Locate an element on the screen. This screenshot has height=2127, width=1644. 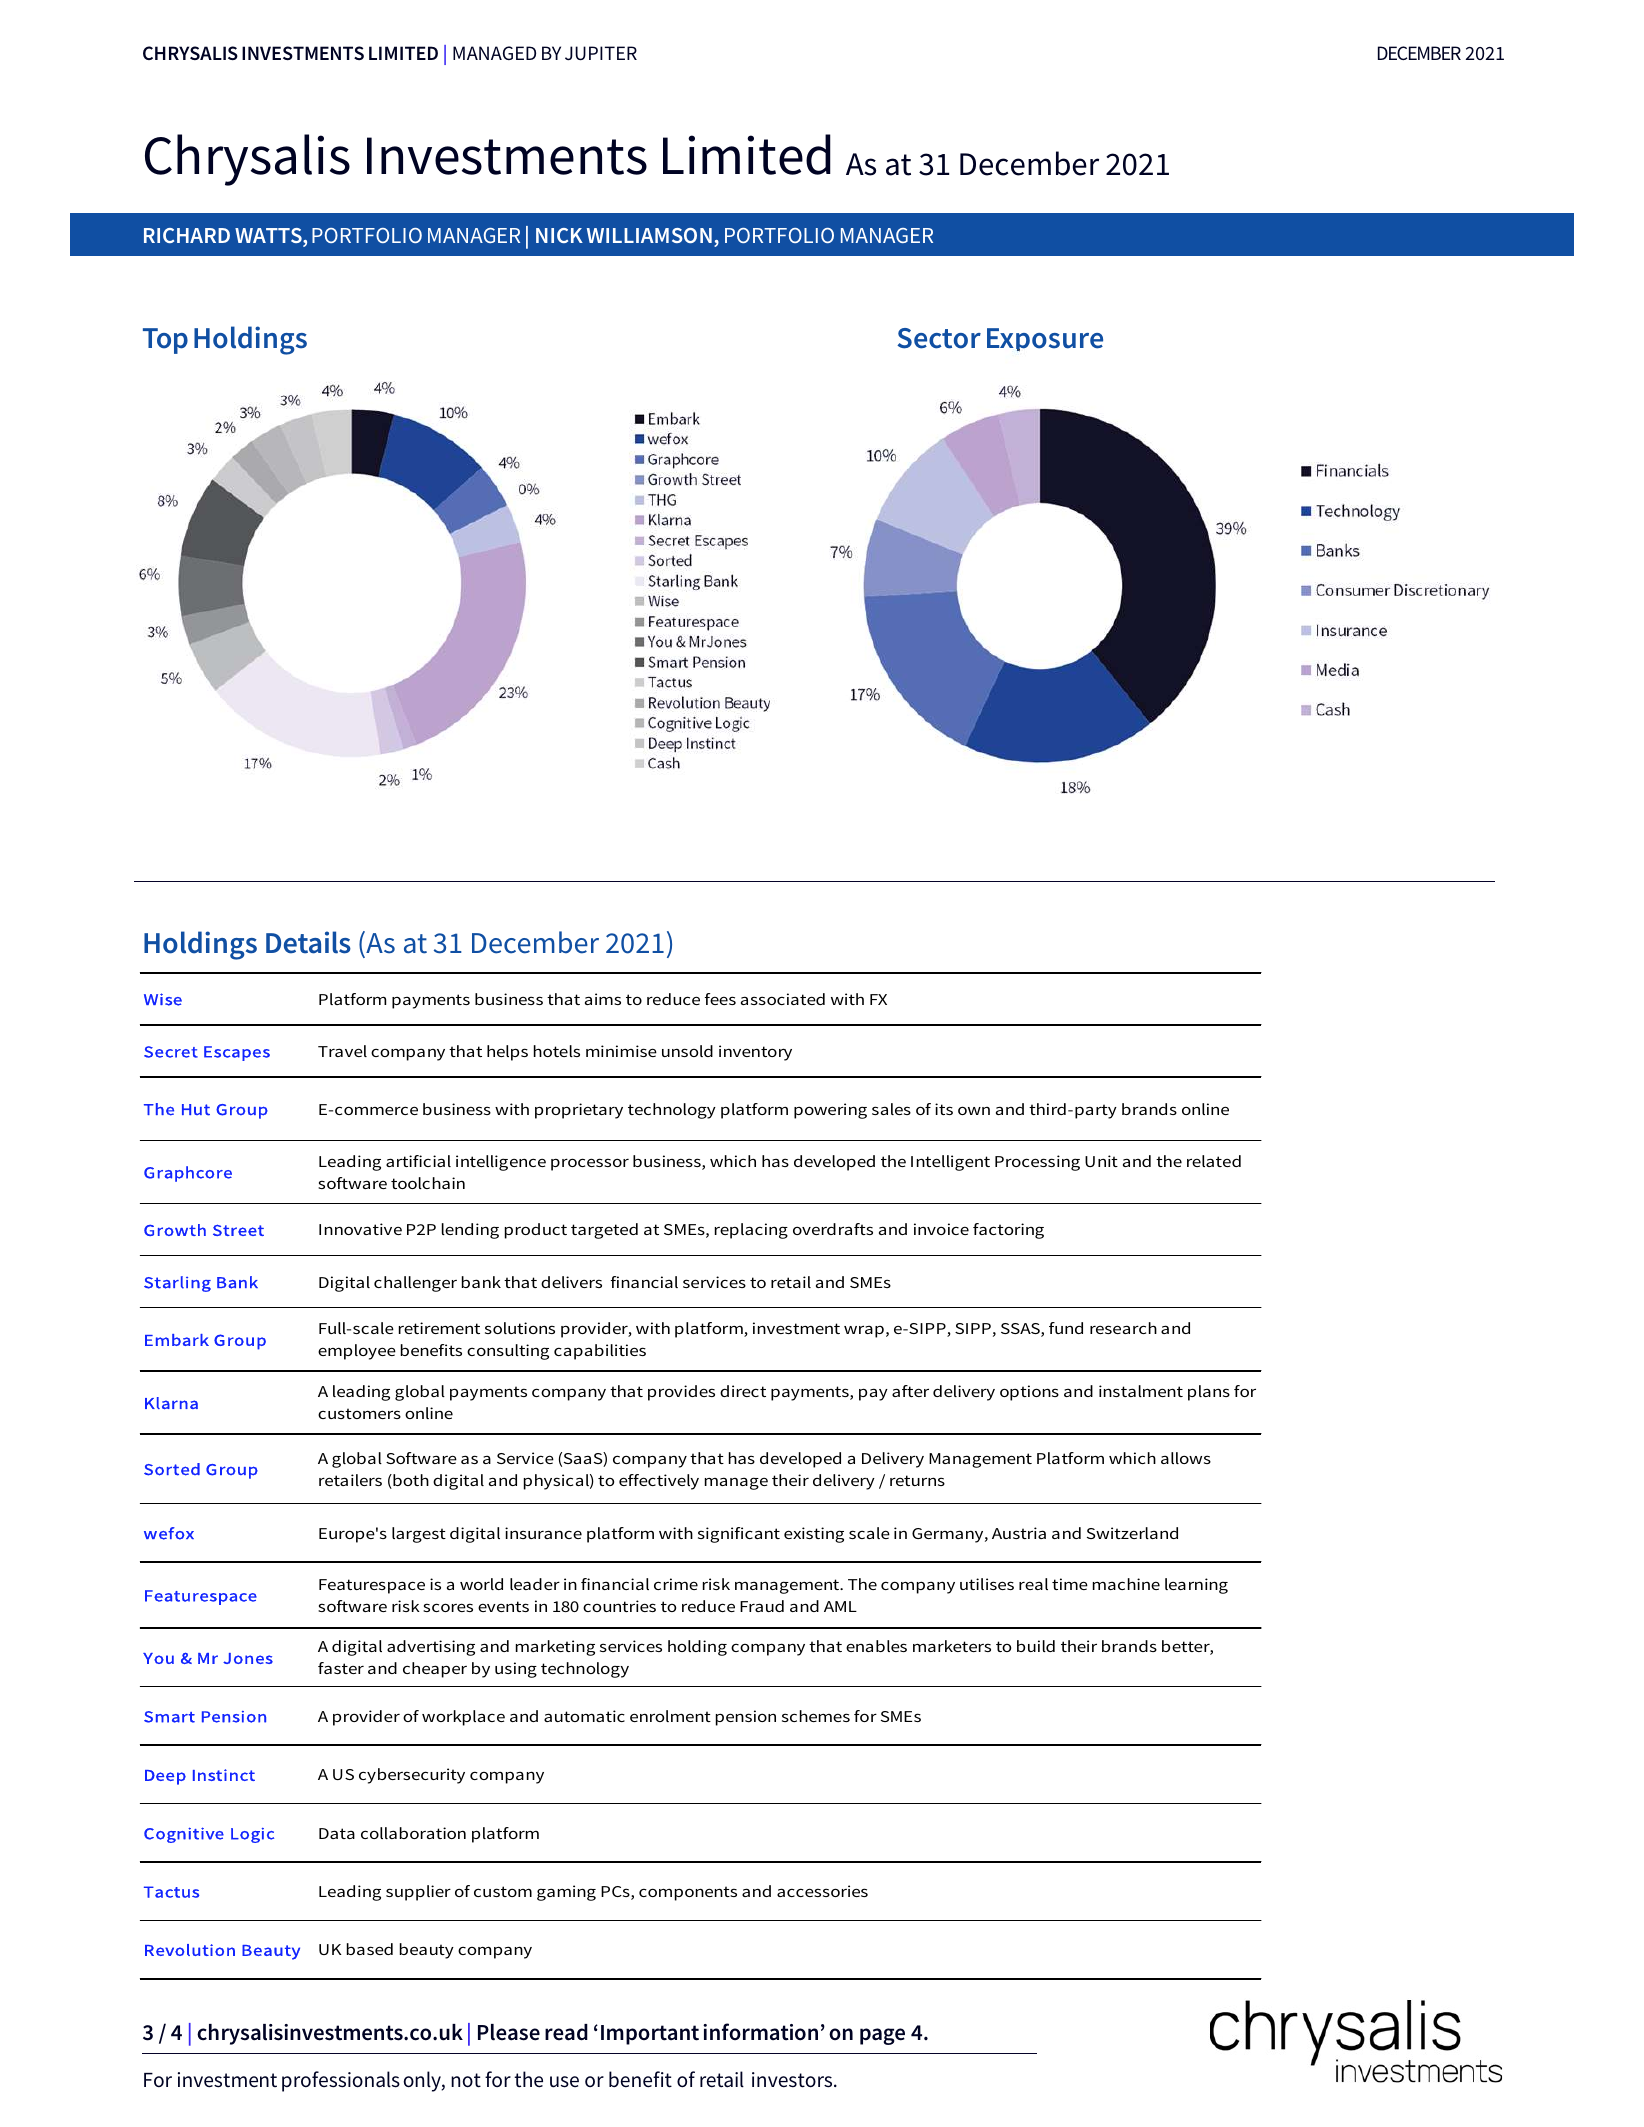
Unit is located at coordinates (1101, 1161).
